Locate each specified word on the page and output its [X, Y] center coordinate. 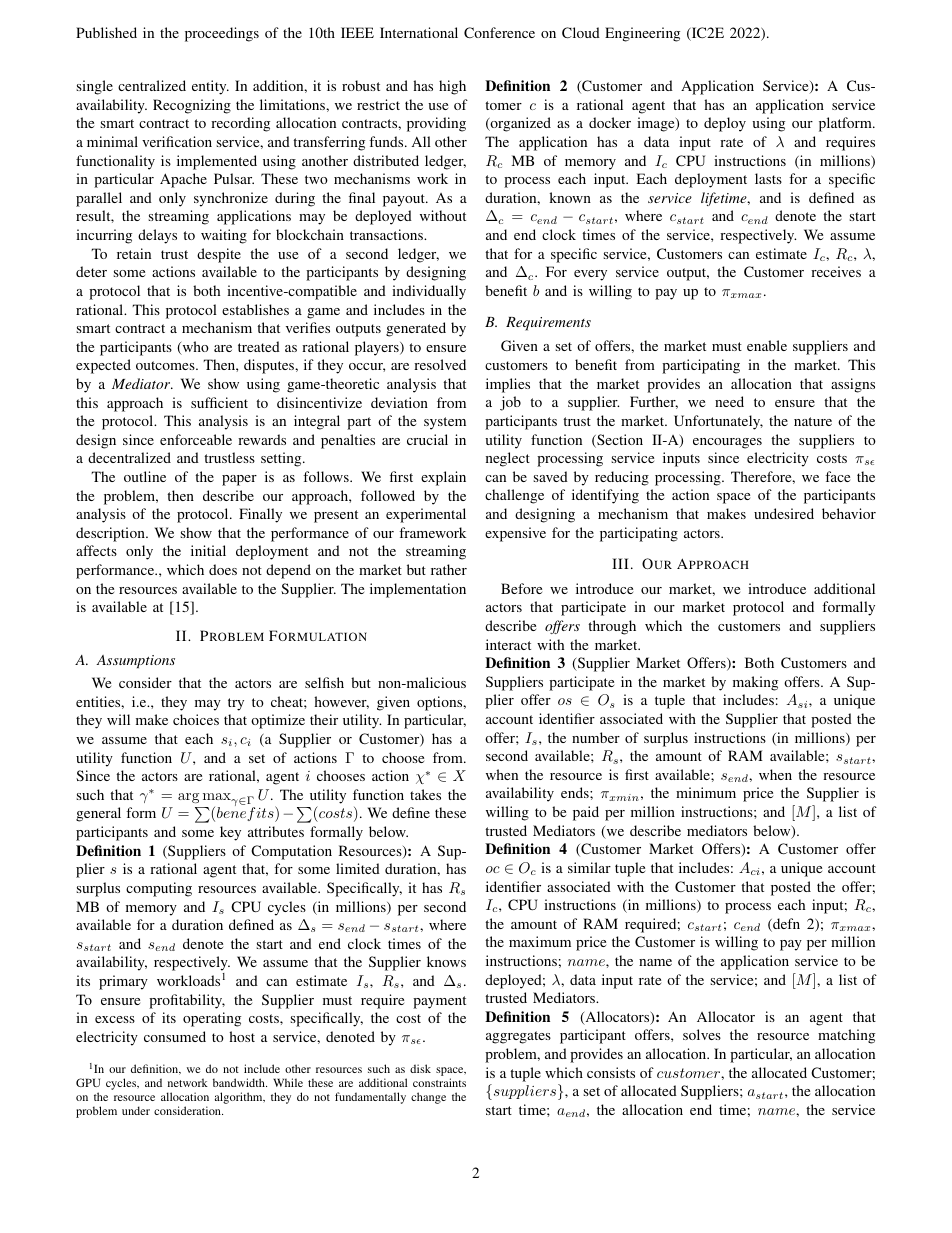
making [755, 683]
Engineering [642, 34]
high [452, 87]
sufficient [219, 402]
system [445, 423]
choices [196, 719]
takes [425, 794]
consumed [175, 1036]
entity [210, 87]
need [729, 401]
